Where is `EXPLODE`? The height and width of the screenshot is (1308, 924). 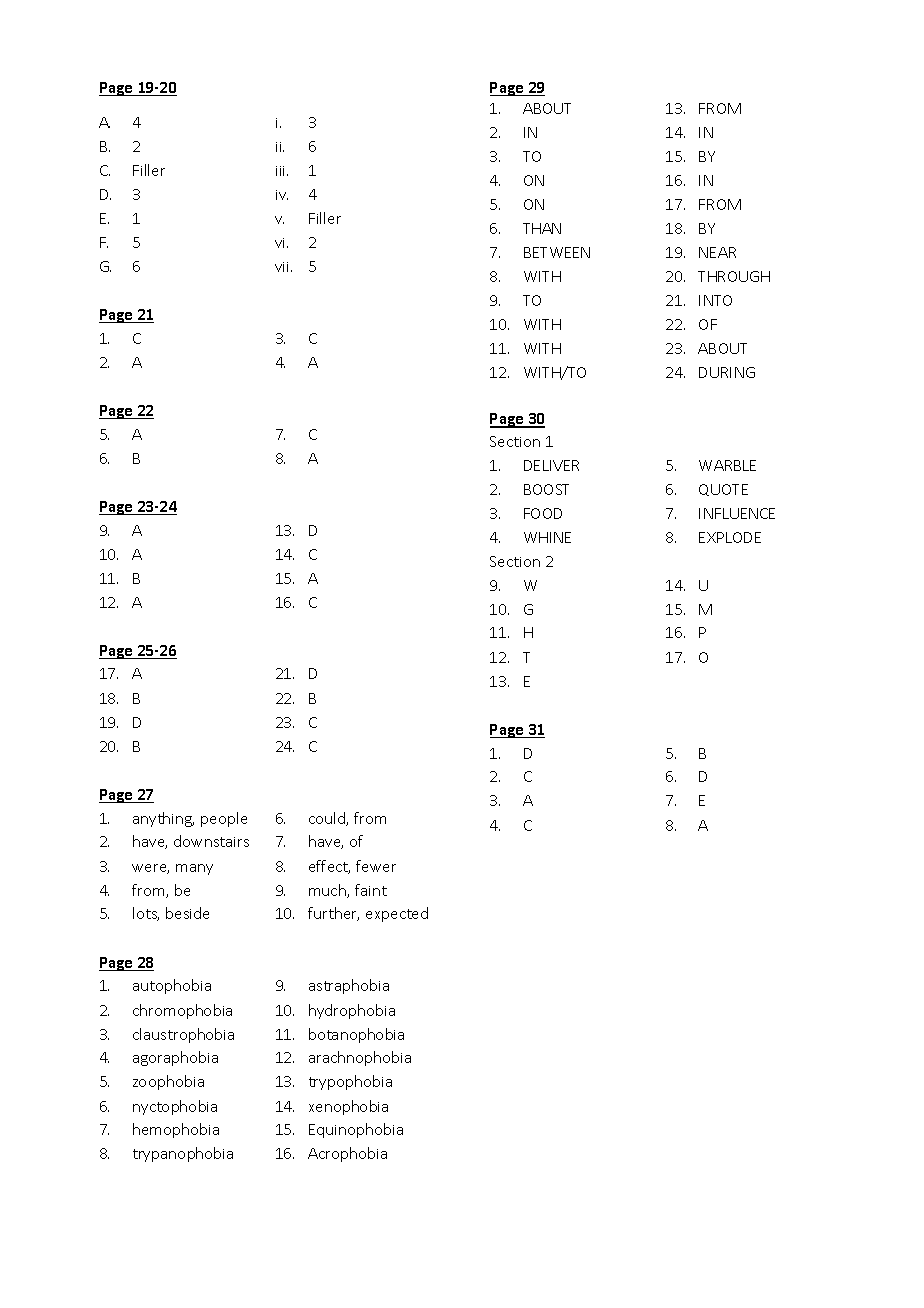
EXPLODE is located at coordinates (730, 537).
